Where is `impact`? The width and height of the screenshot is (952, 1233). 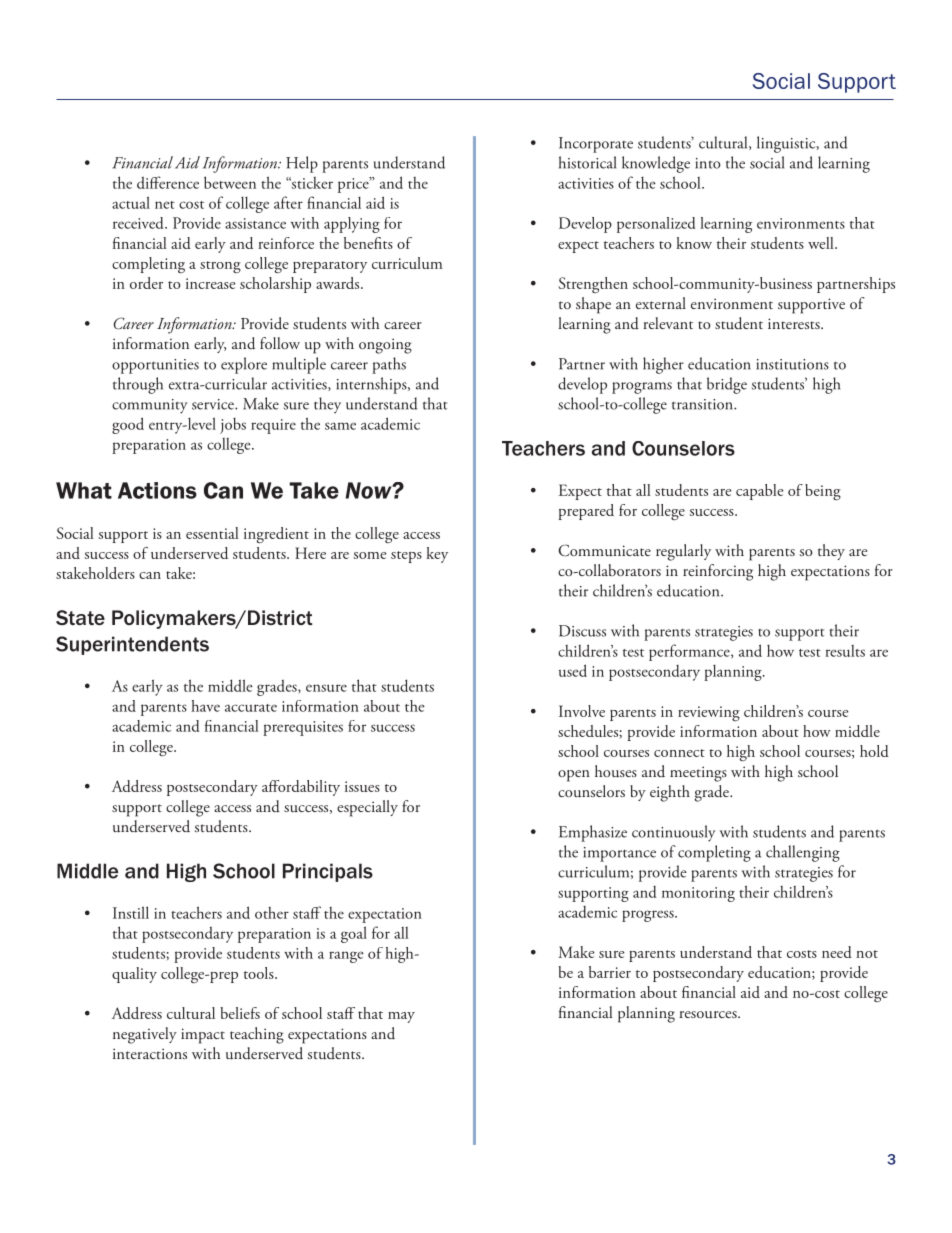 impact is located at coordinates (203, 1036).
